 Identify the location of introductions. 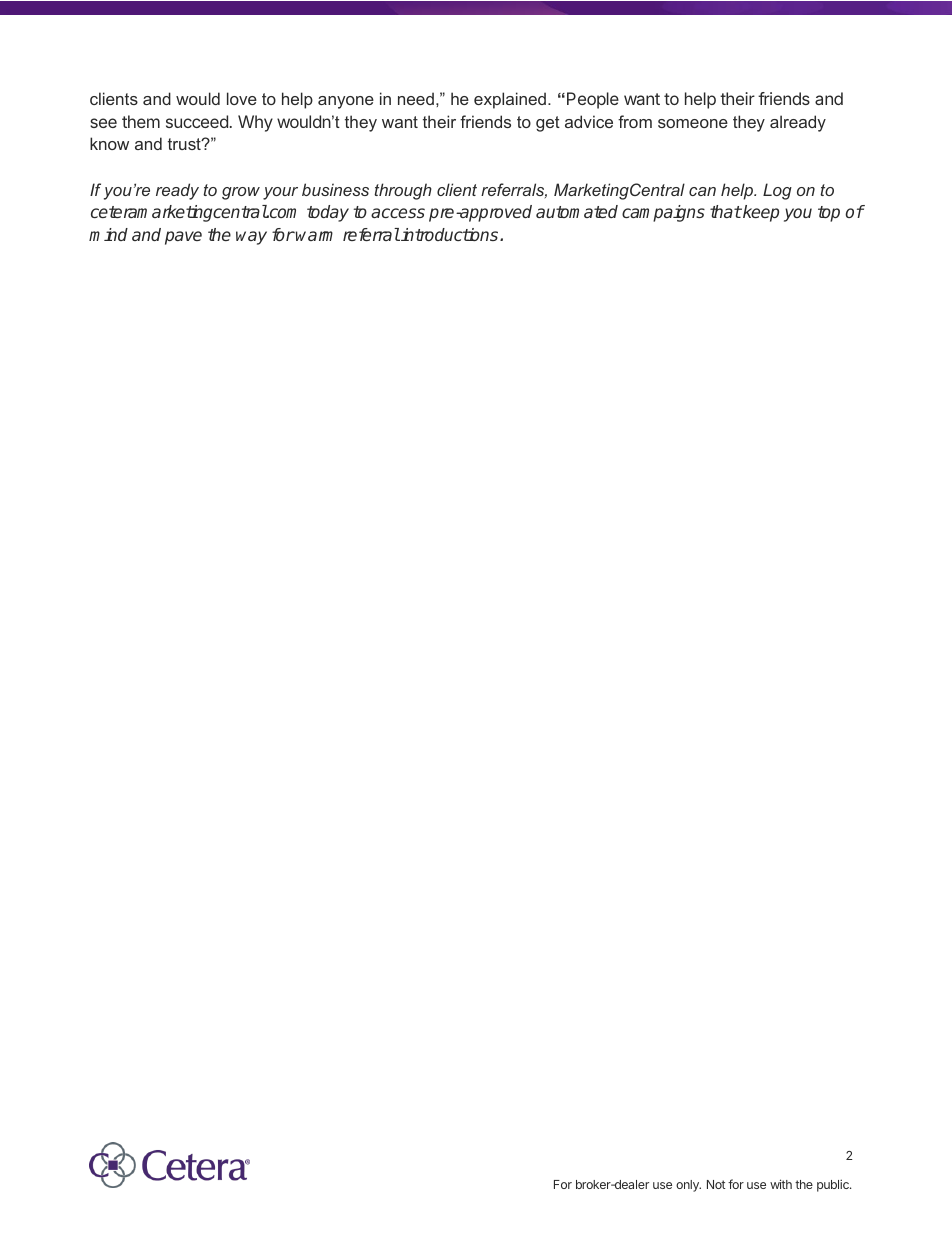
(450, 234).
